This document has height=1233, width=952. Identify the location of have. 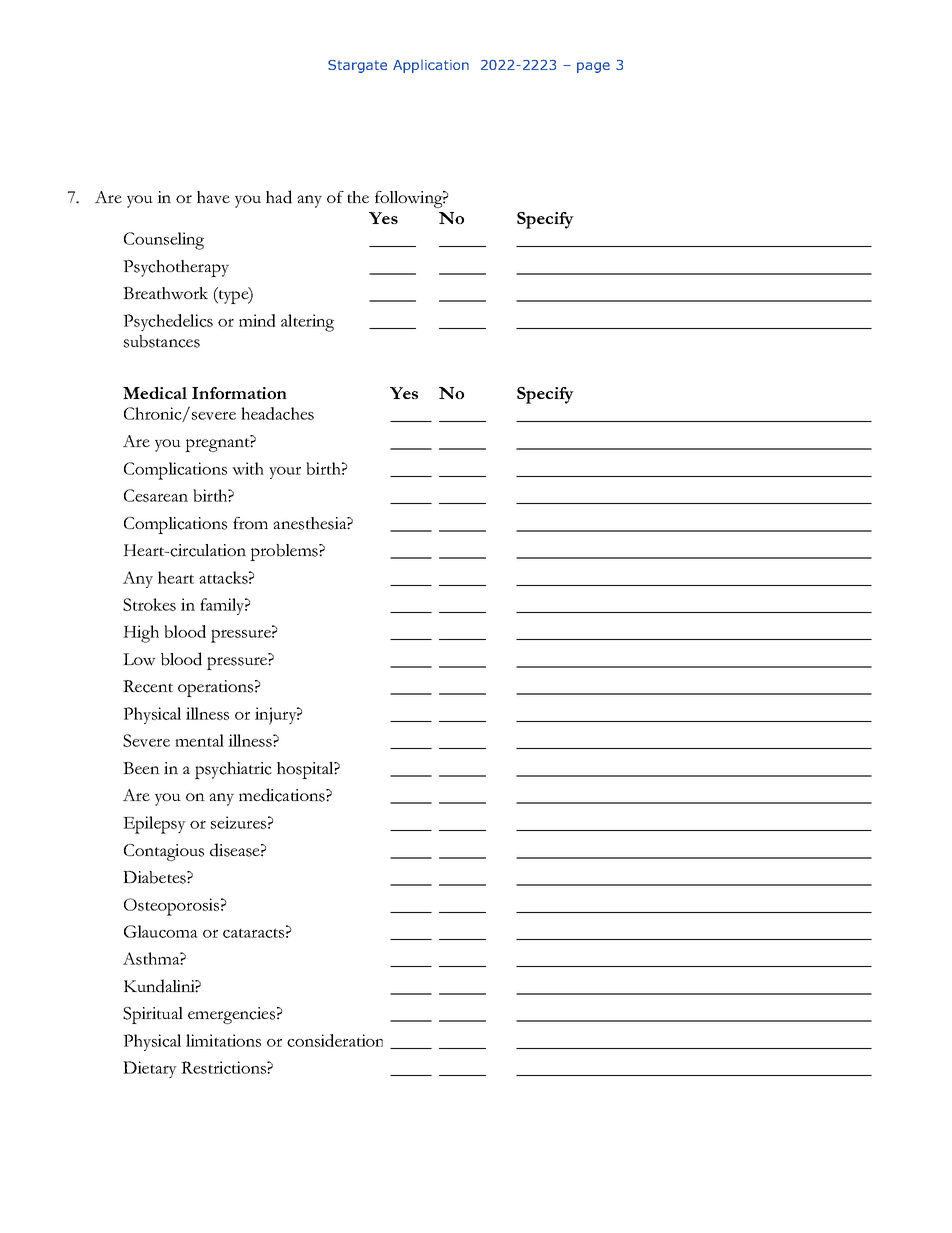
(213, 197).
